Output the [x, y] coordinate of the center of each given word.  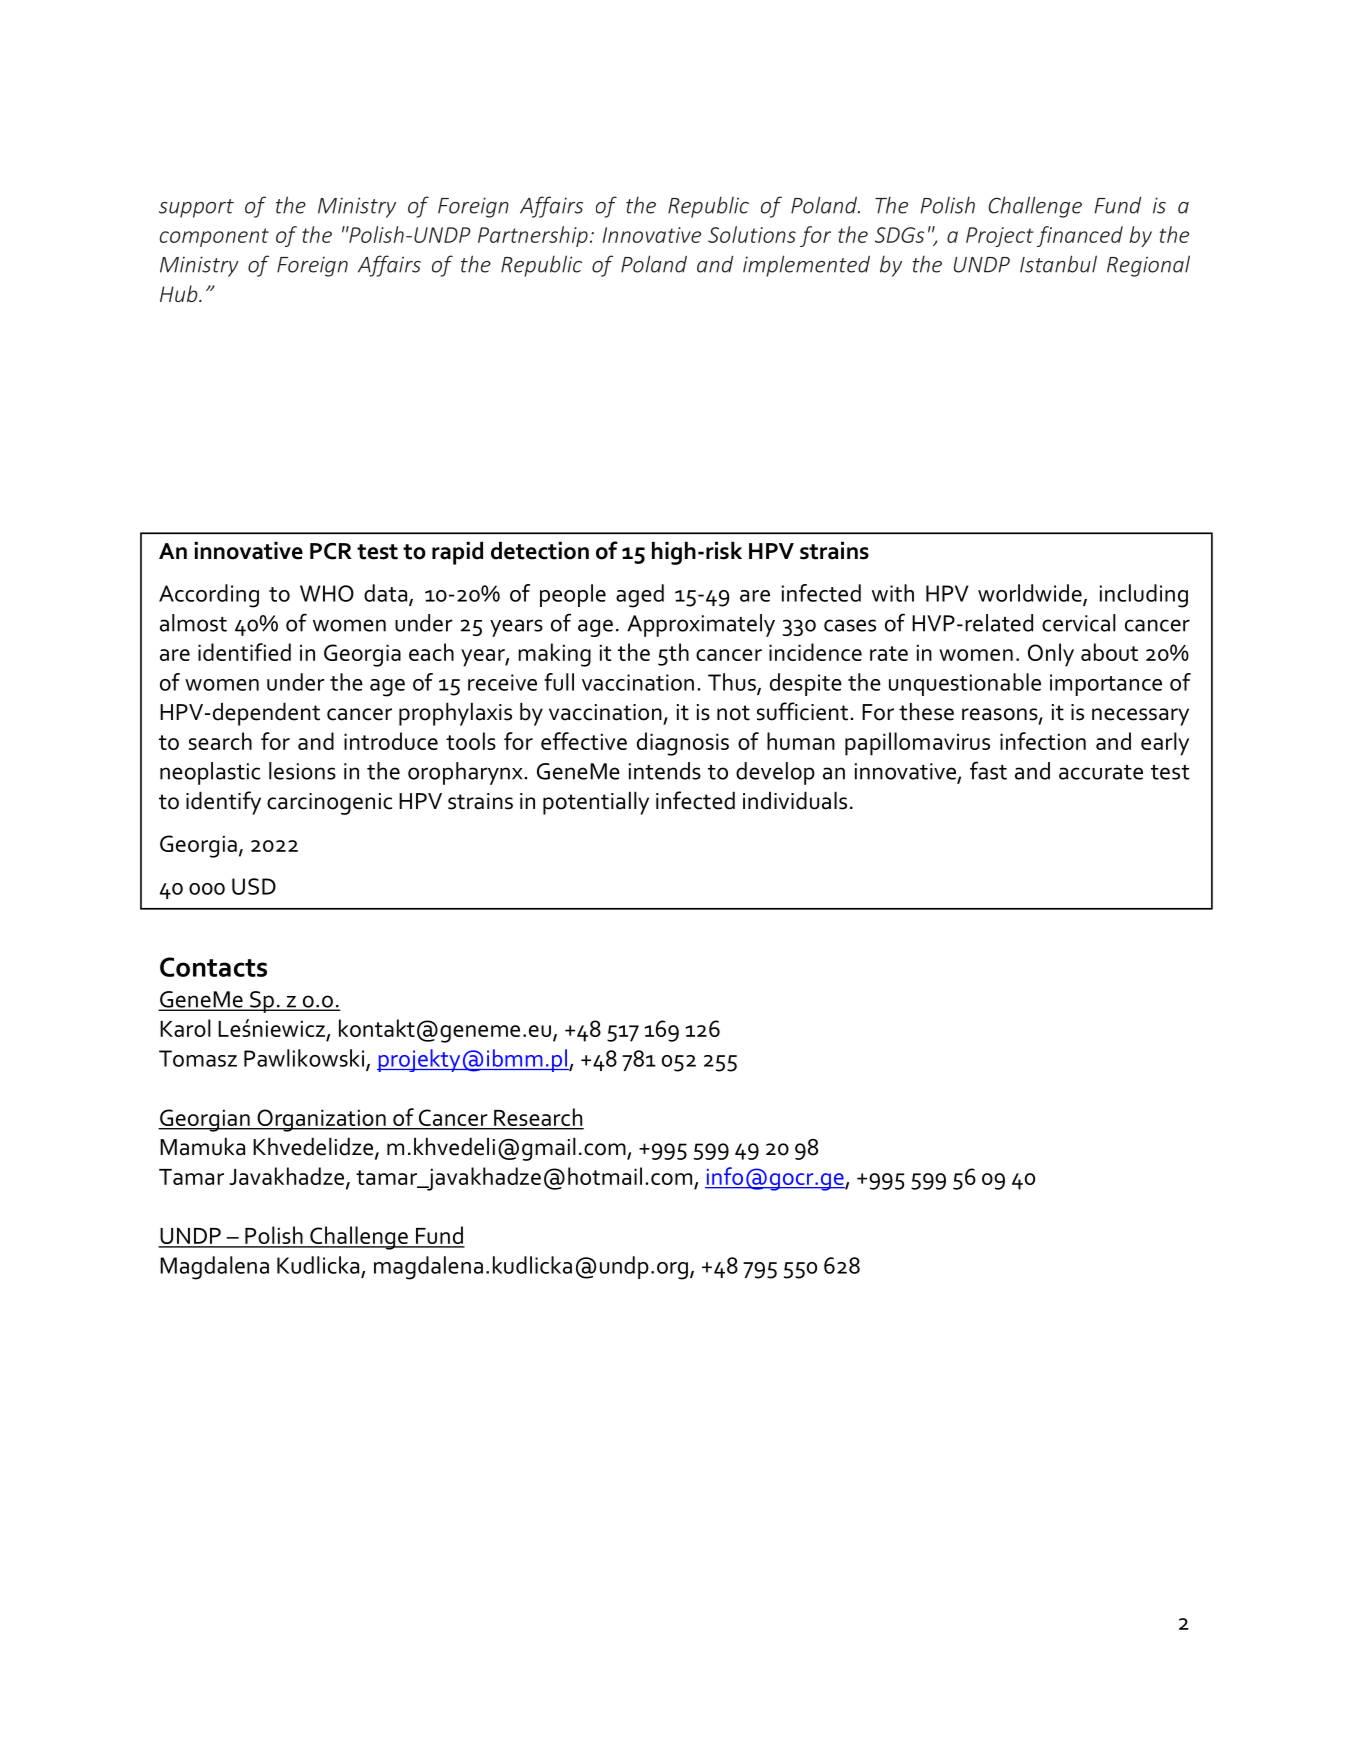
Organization [321, 1120]
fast [988, 770]
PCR [331, 551]
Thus [733, 683]
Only [1051, 655]
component [214, 237]
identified [244, 652]
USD [254, 886]
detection [540, 550]
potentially [596, 803]
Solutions [752, 234]
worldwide [1031, 594]
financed [1080, 236]
